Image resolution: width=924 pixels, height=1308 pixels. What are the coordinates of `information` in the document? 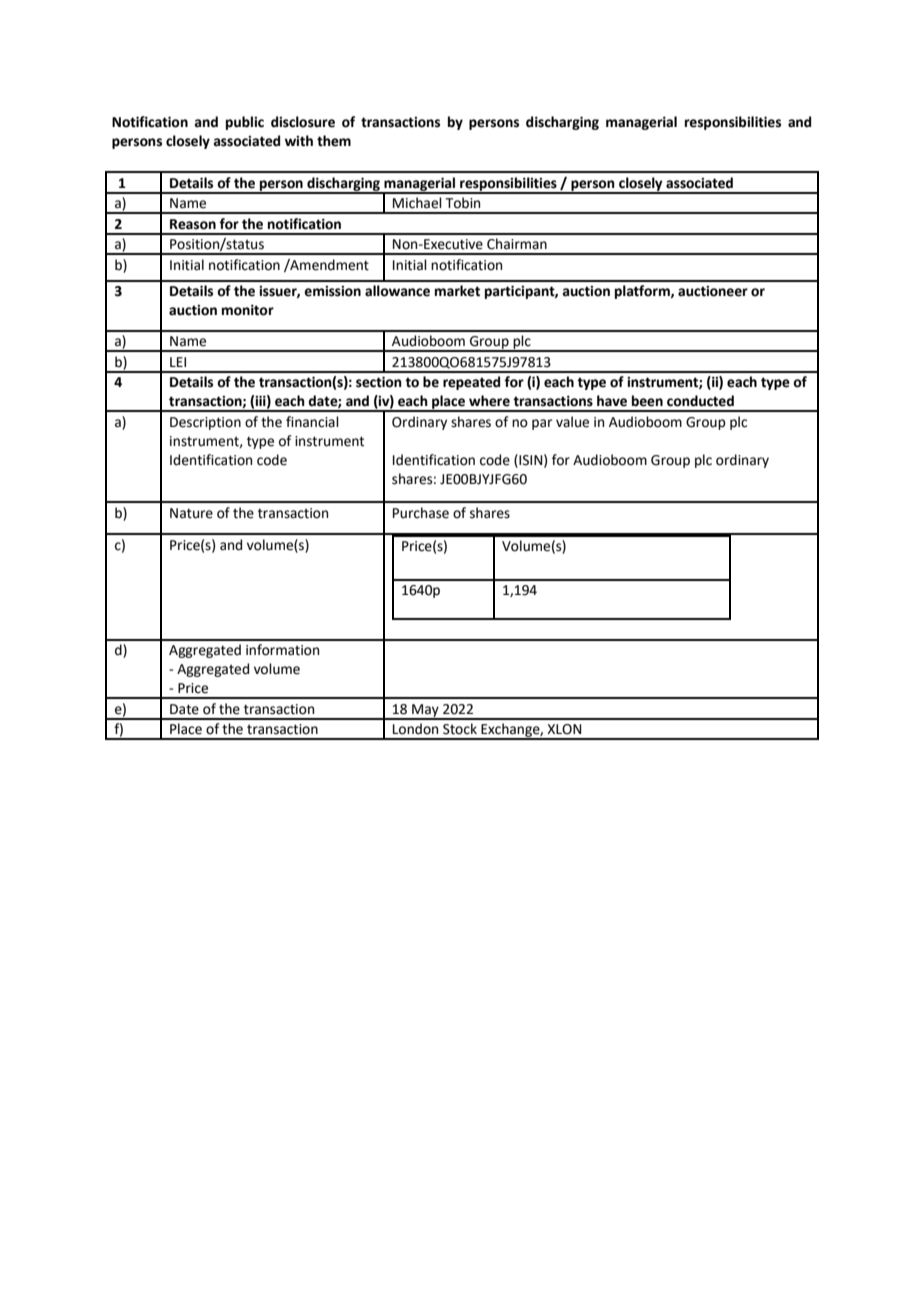 It's located at (282, 650).
